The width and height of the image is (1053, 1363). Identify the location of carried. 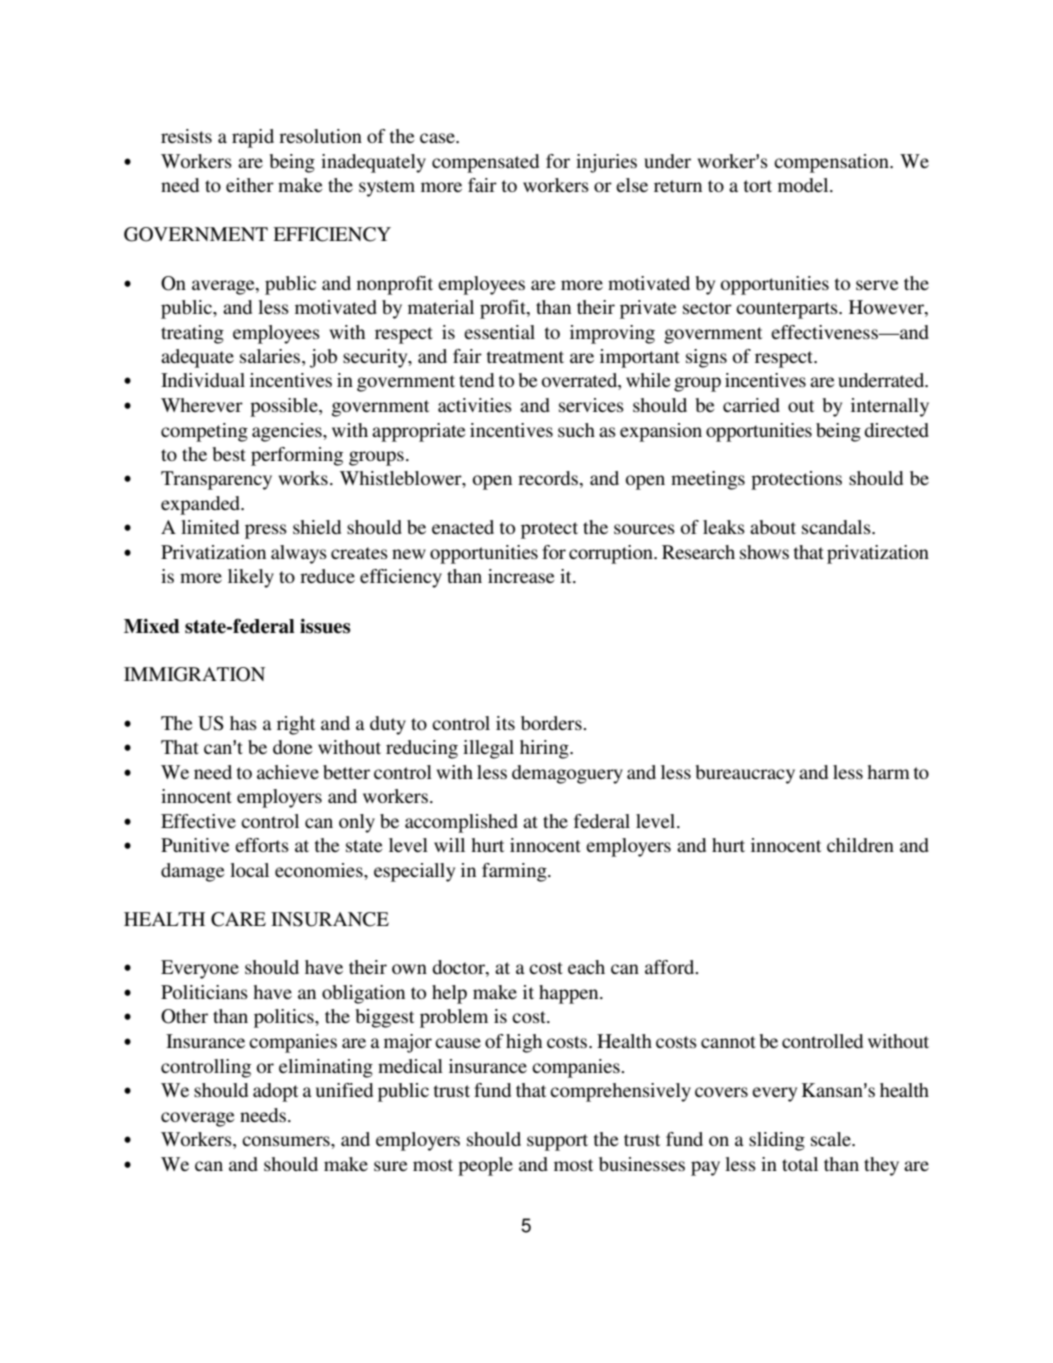
(751, 405).
